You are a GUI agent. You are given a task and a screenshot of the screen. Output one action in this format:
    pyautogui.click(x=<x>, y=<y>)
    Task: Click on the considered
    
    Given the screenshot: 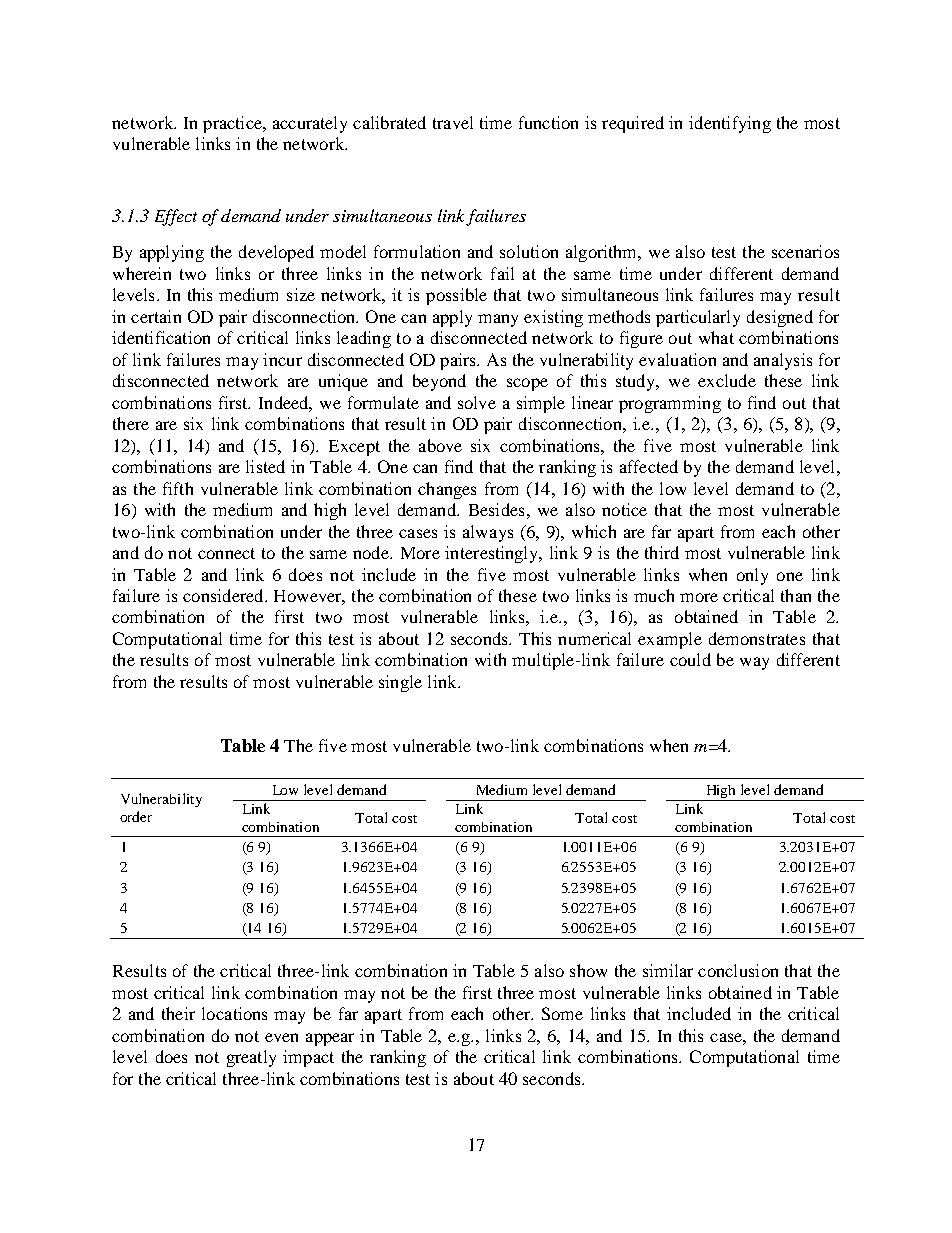 What is the action you would take?
    pyautogui.click(x=224, y=595)
